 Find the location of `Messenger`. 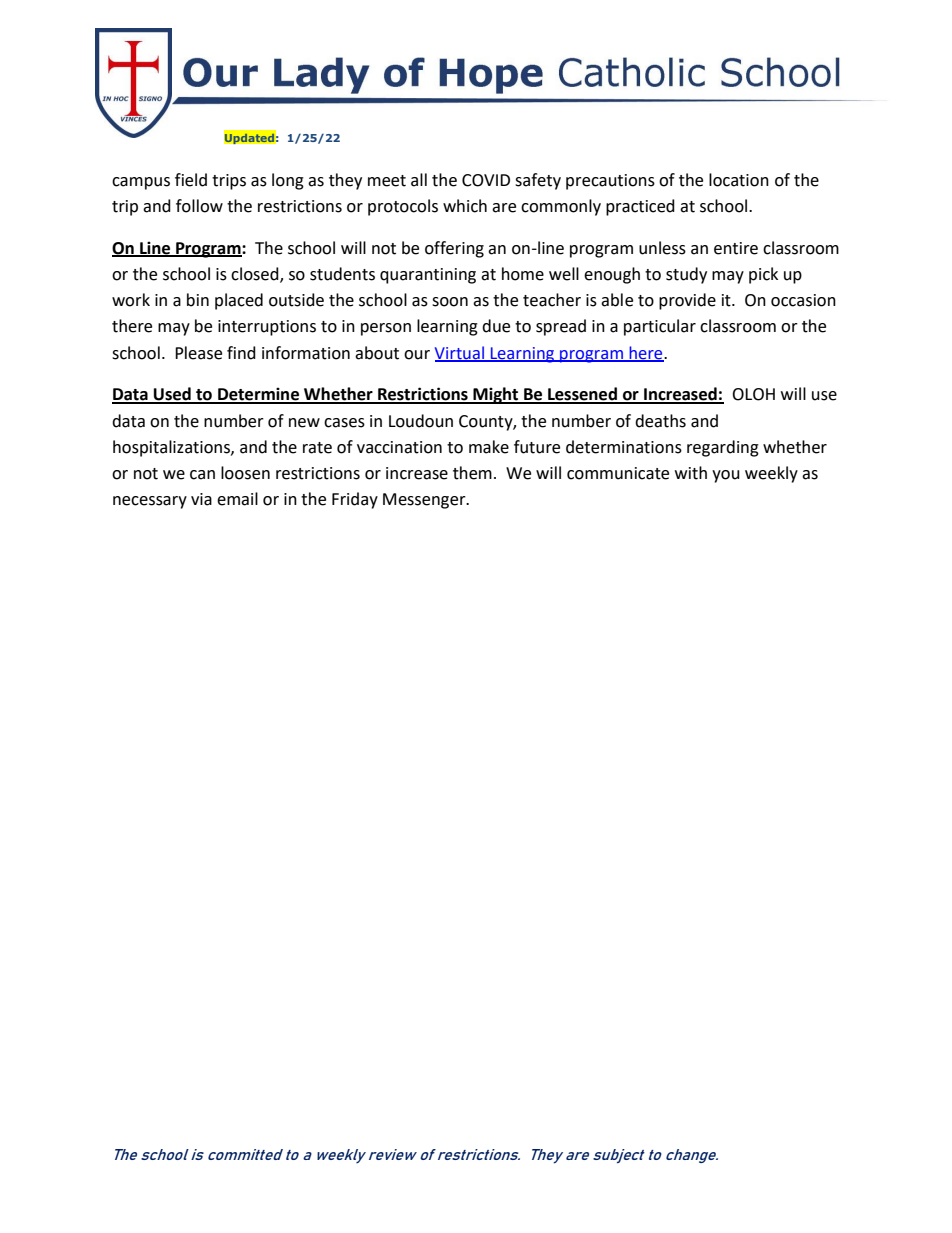

Messenger is located at coordinates (425, 501).
